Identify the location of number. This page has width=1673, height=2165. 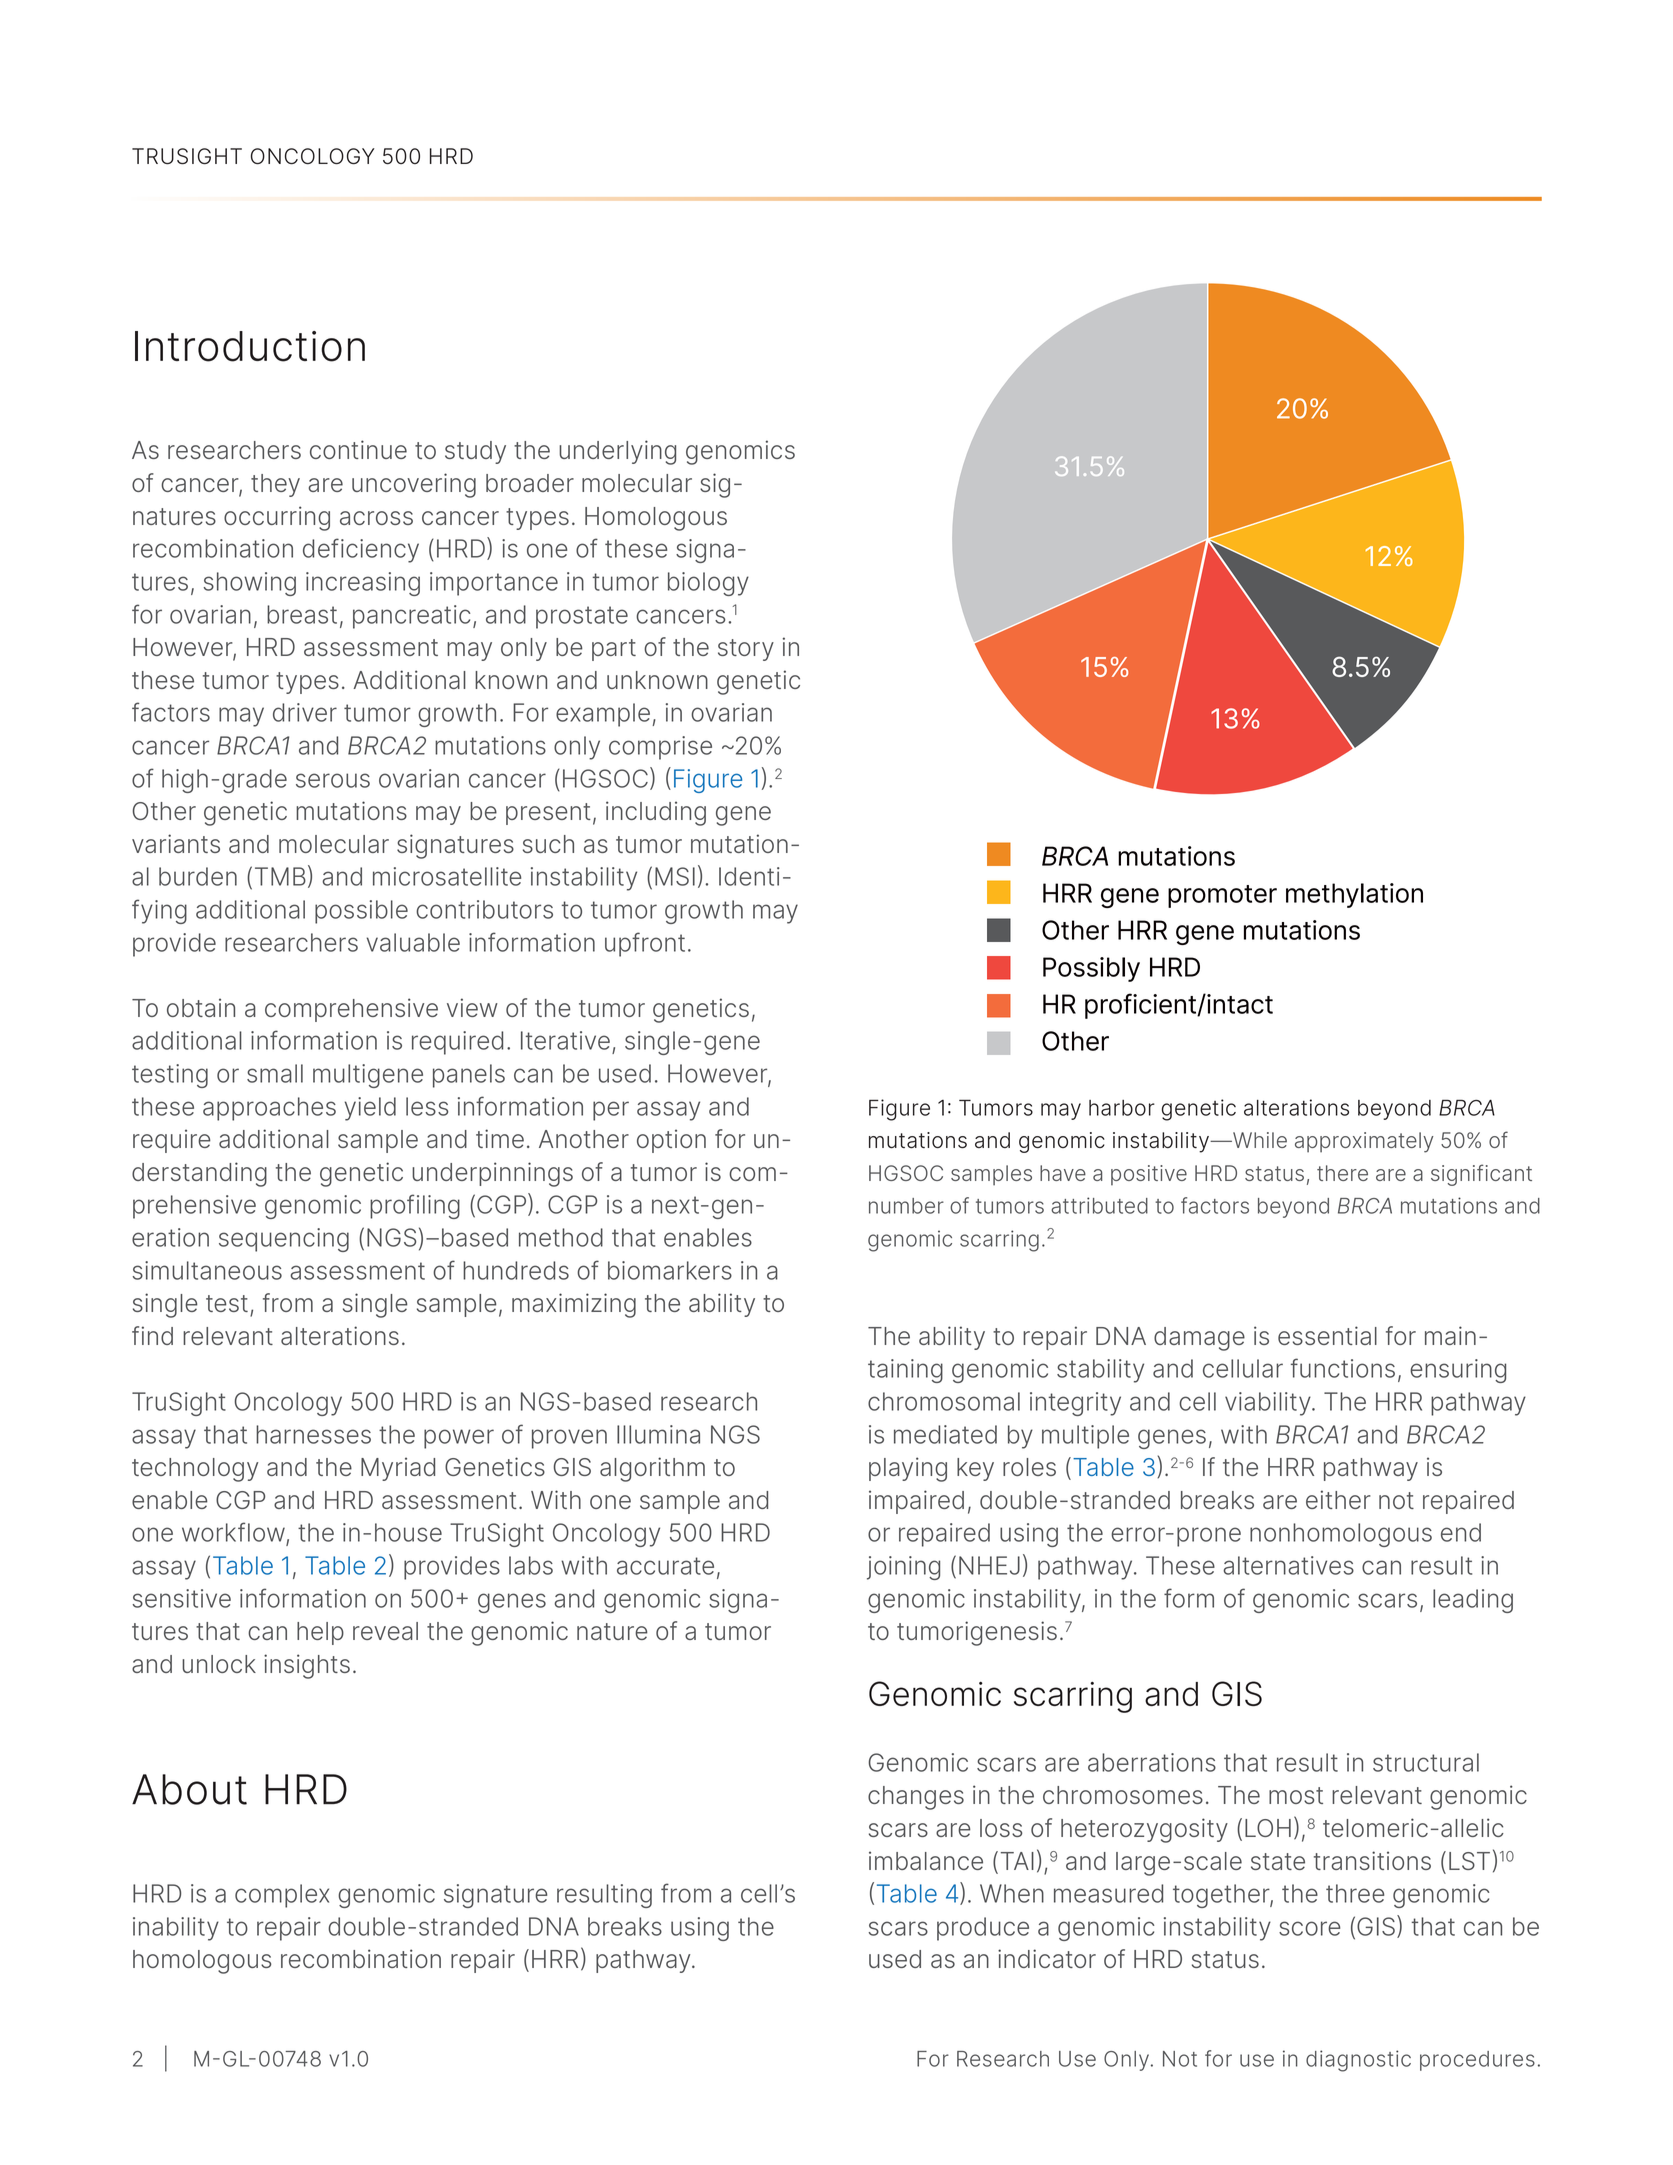
(906, 1206).
